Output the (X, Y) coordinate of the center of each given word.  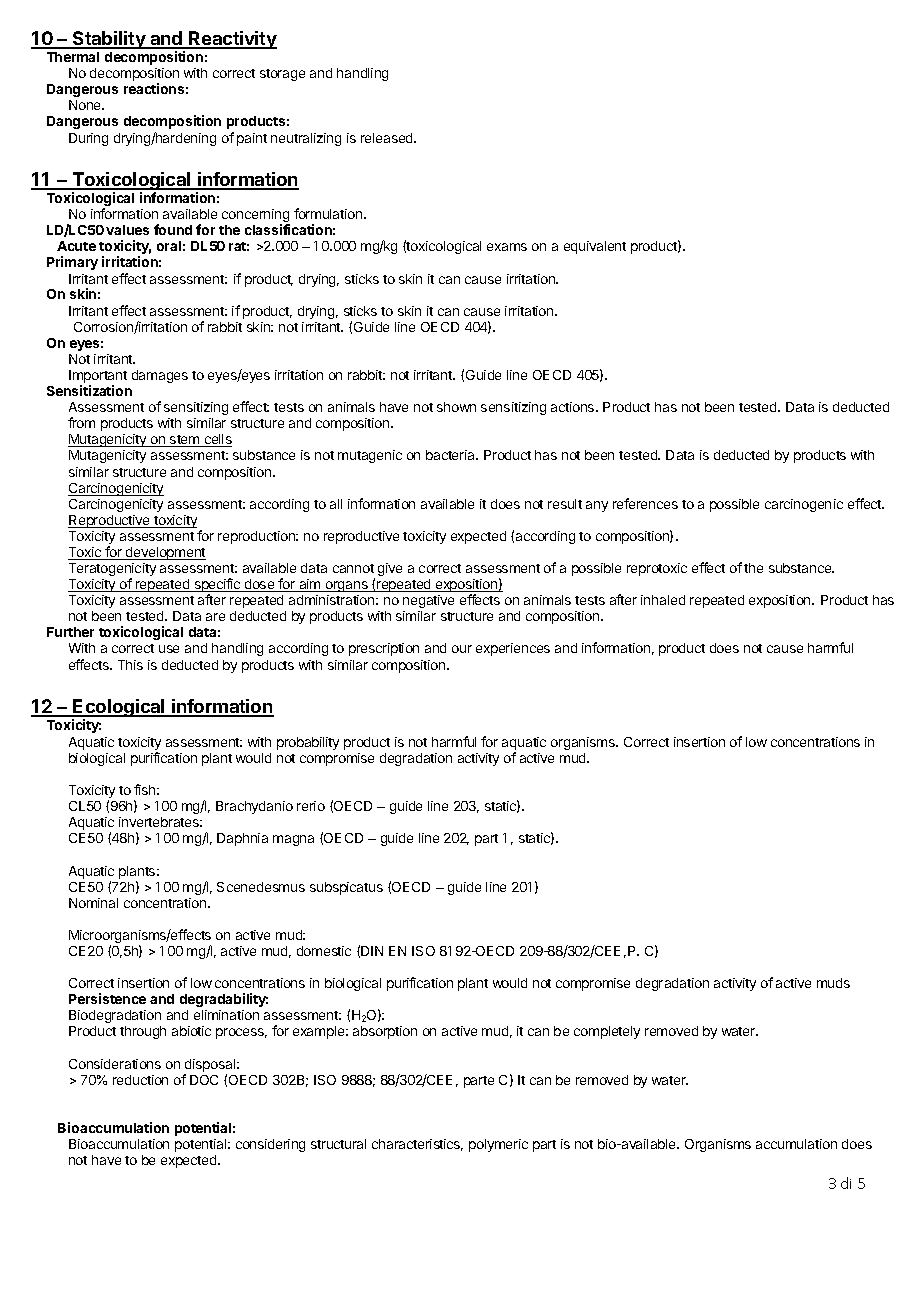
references (645, 503)
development (165, 553)
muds (833, 983)
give (390, 569)
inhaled (663, 600)
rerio (311, 806)
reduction (140, 1080)
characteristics (417, 1145)
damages (160, 376)
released (388, 138)
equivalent (595, 247)
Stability (109, 40)
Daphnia (242, 839)
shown (456, 407)
